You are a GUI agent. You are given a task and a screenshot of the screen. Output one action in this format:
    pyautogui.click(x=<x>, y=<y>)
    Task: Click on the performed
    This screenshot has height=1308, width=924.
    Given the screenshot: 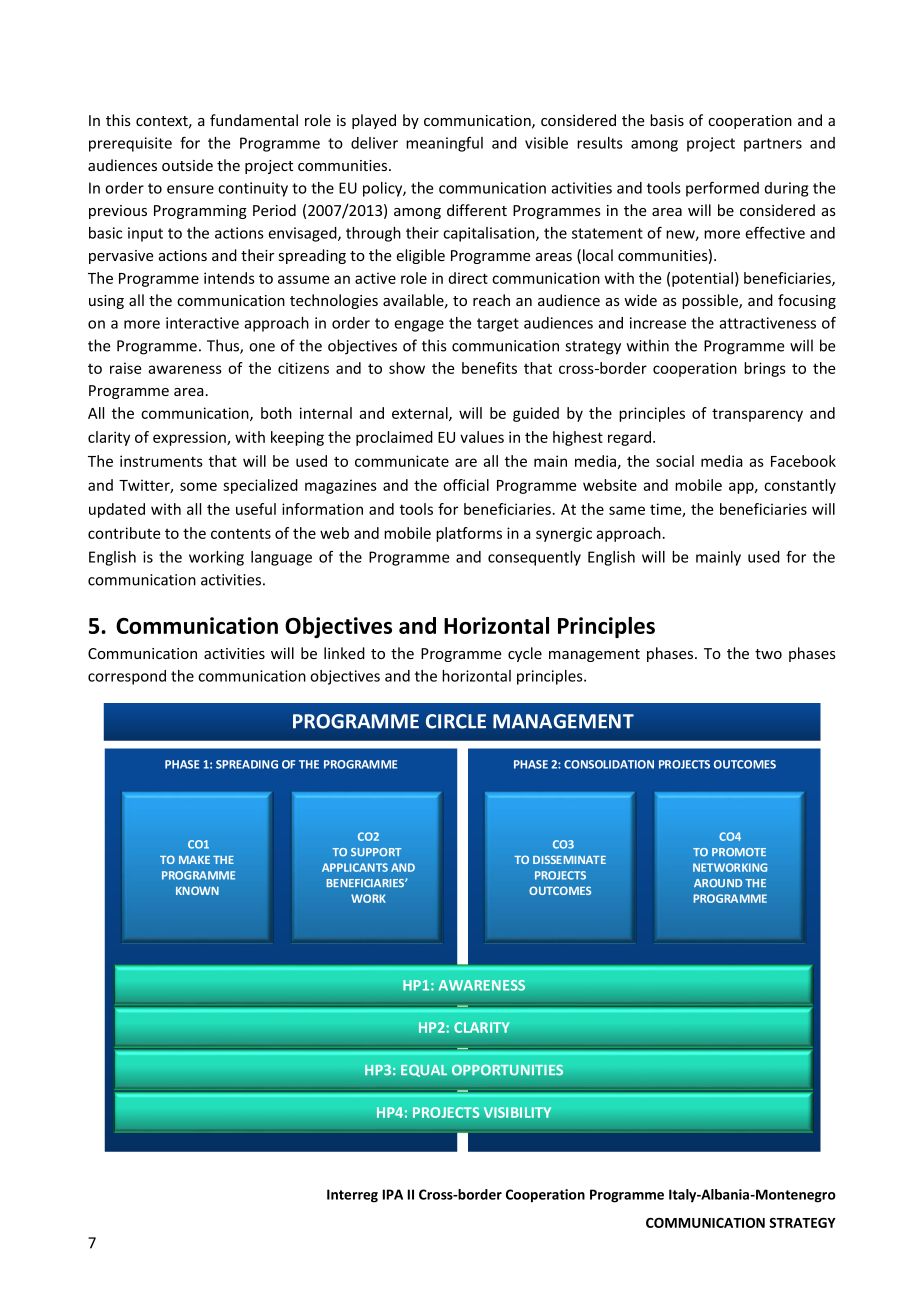 What is the action you would take?
    pyautogui.click(x=722, y=189)
